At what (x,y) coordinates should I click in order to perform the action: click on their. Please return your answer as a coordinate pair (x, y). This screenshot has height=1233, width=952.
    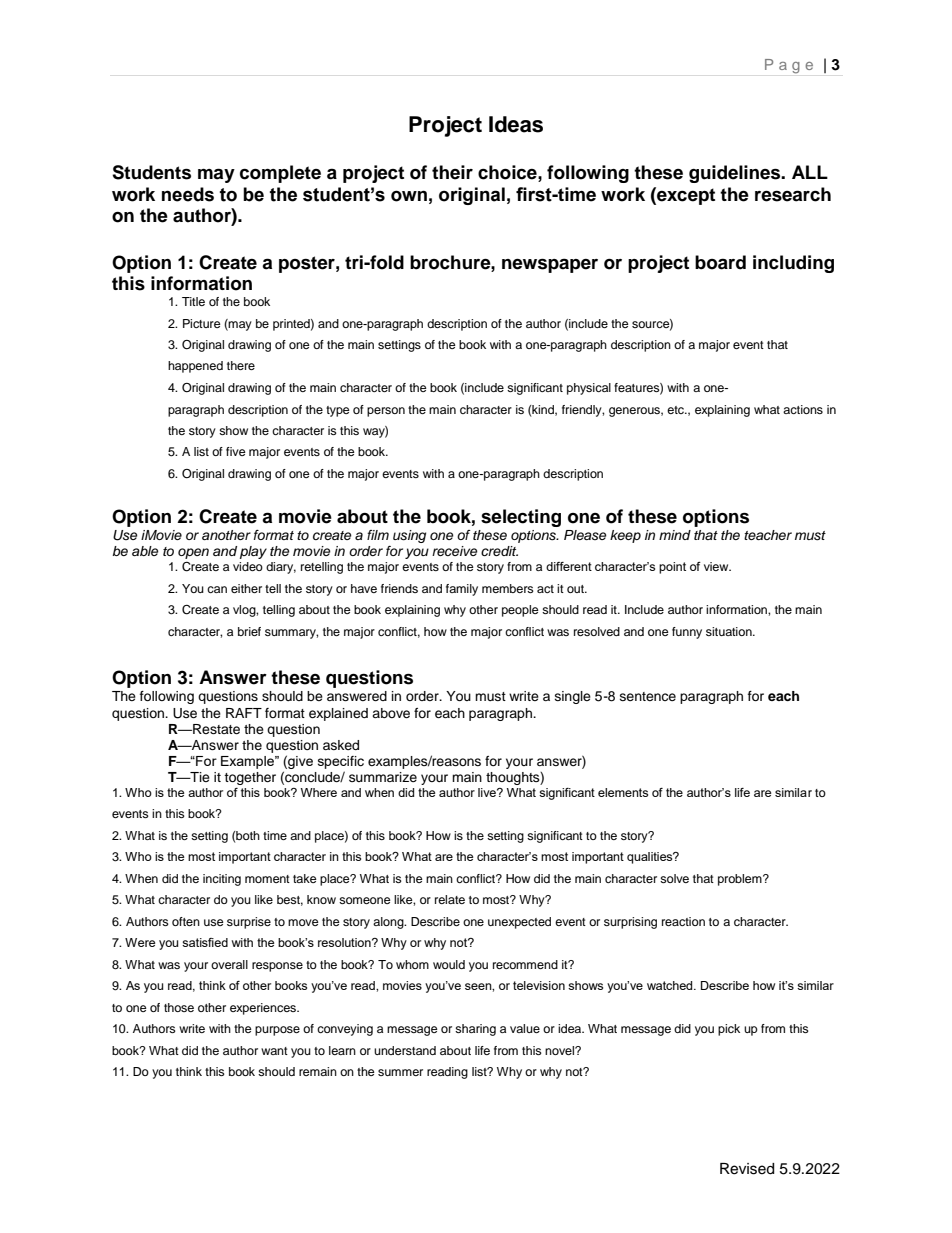
    Looking at the image, I should click on (452, 172).
